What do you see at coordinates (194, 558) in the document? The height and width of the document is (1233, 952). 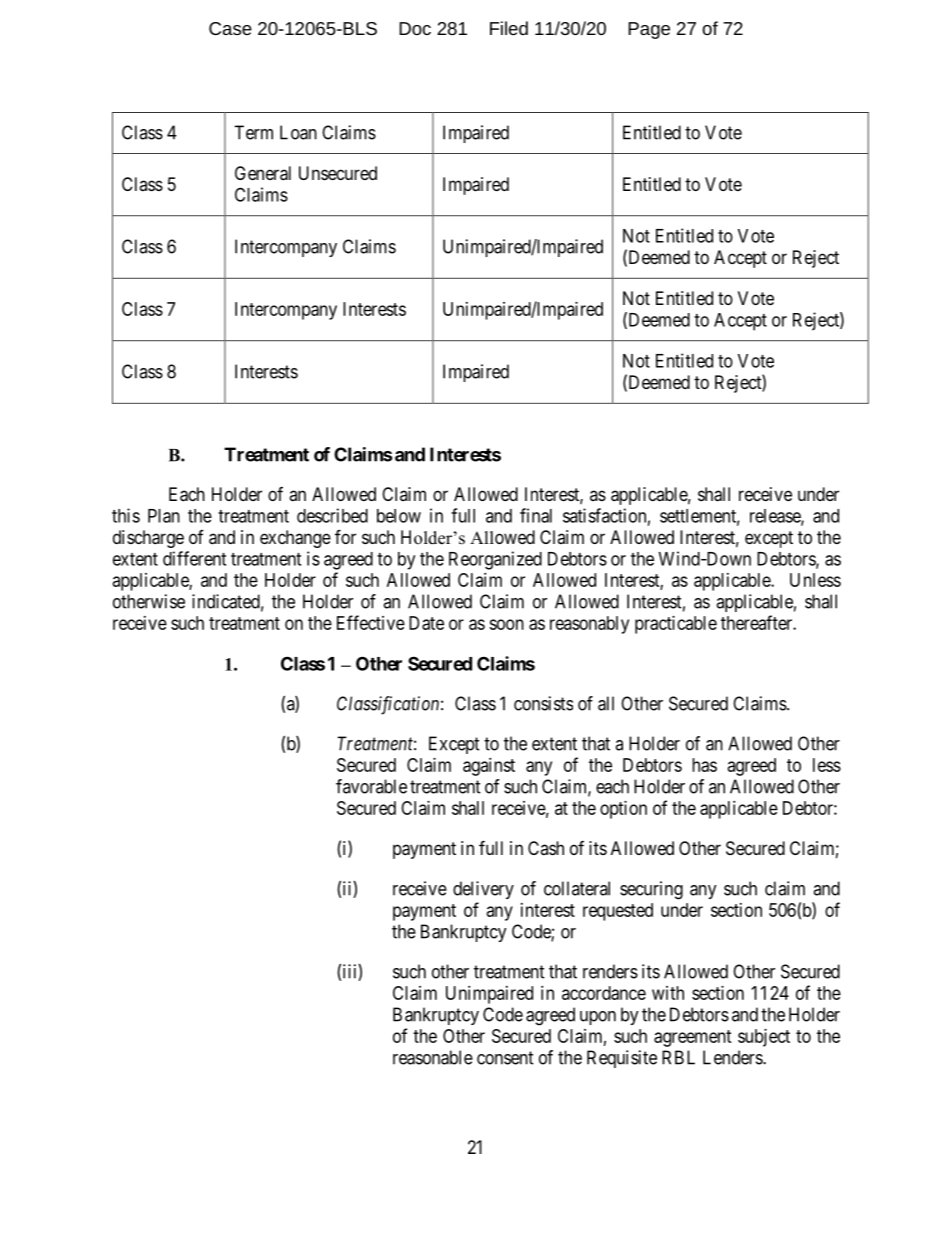 I see `different` at bounding box center [194, 558].
